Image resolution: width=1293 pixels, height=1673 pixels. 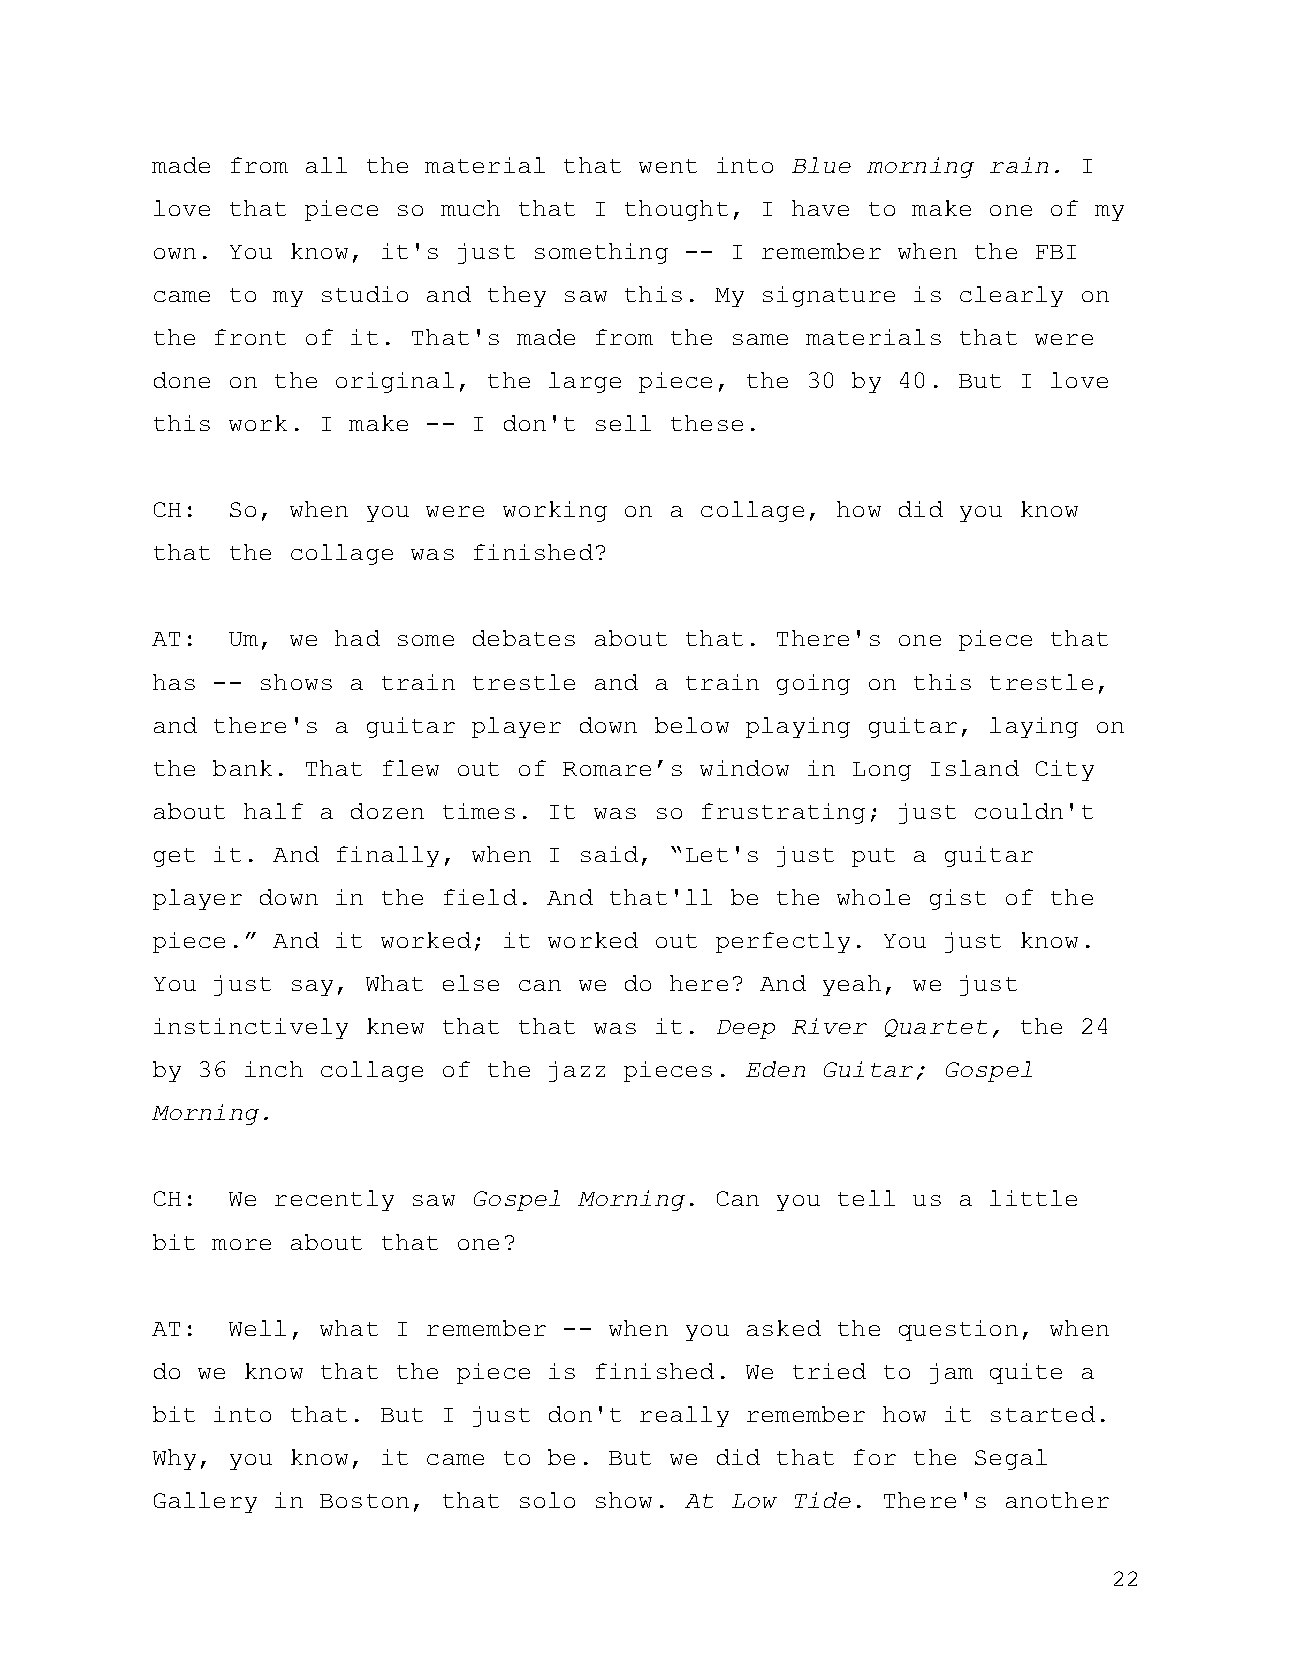 I want to click on Segal, so click(x=1011, y=1459).
